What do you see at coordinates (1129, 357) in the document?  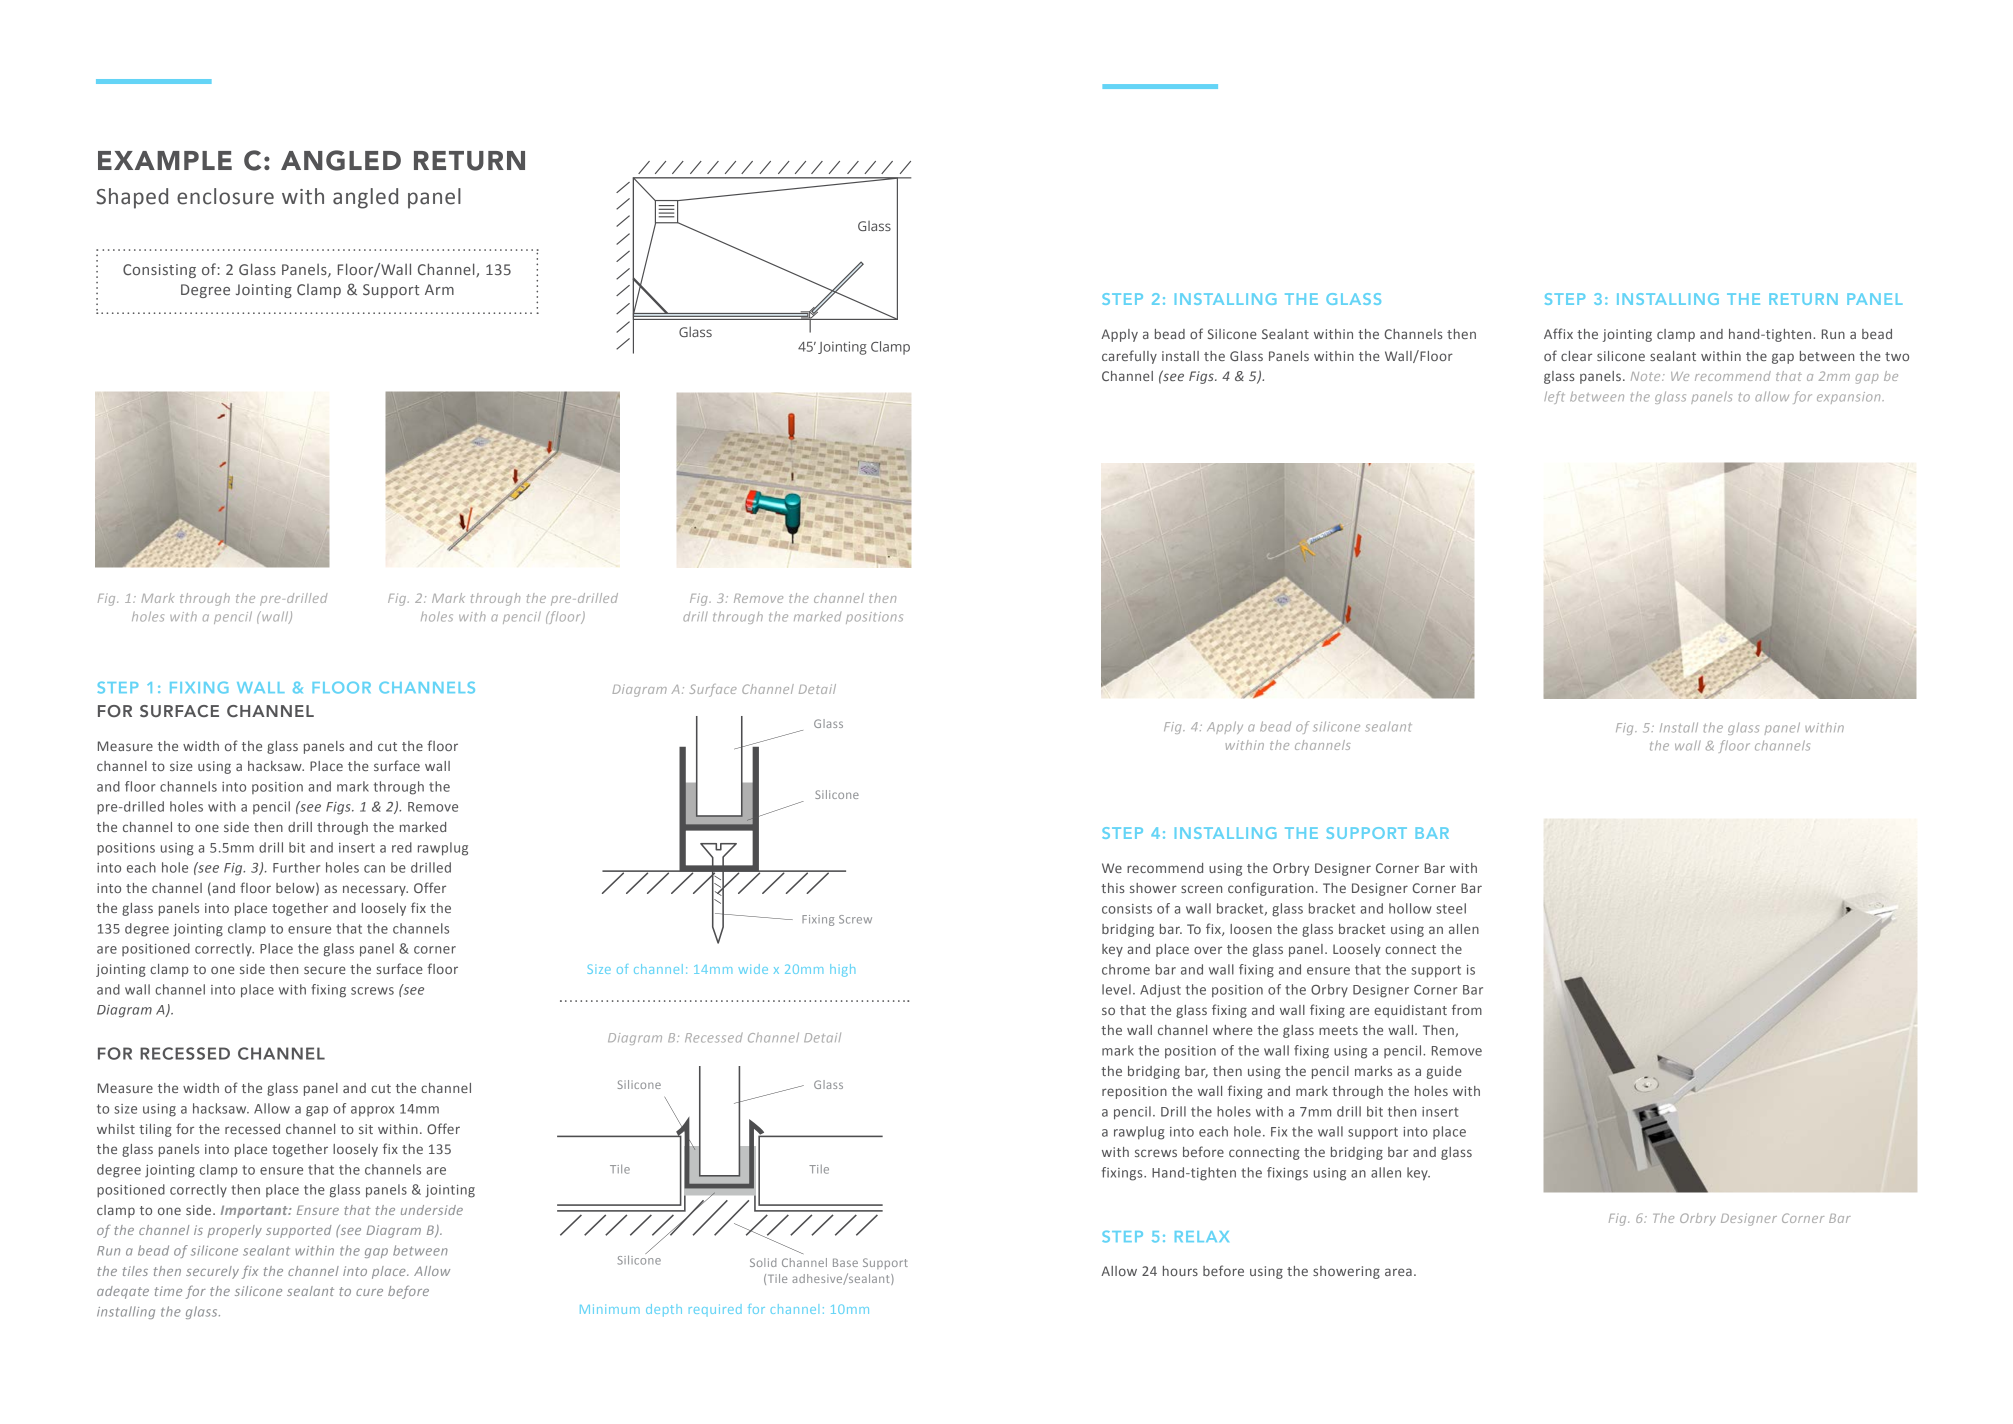 I see `carefully` at bounding box center [1129, 357].
